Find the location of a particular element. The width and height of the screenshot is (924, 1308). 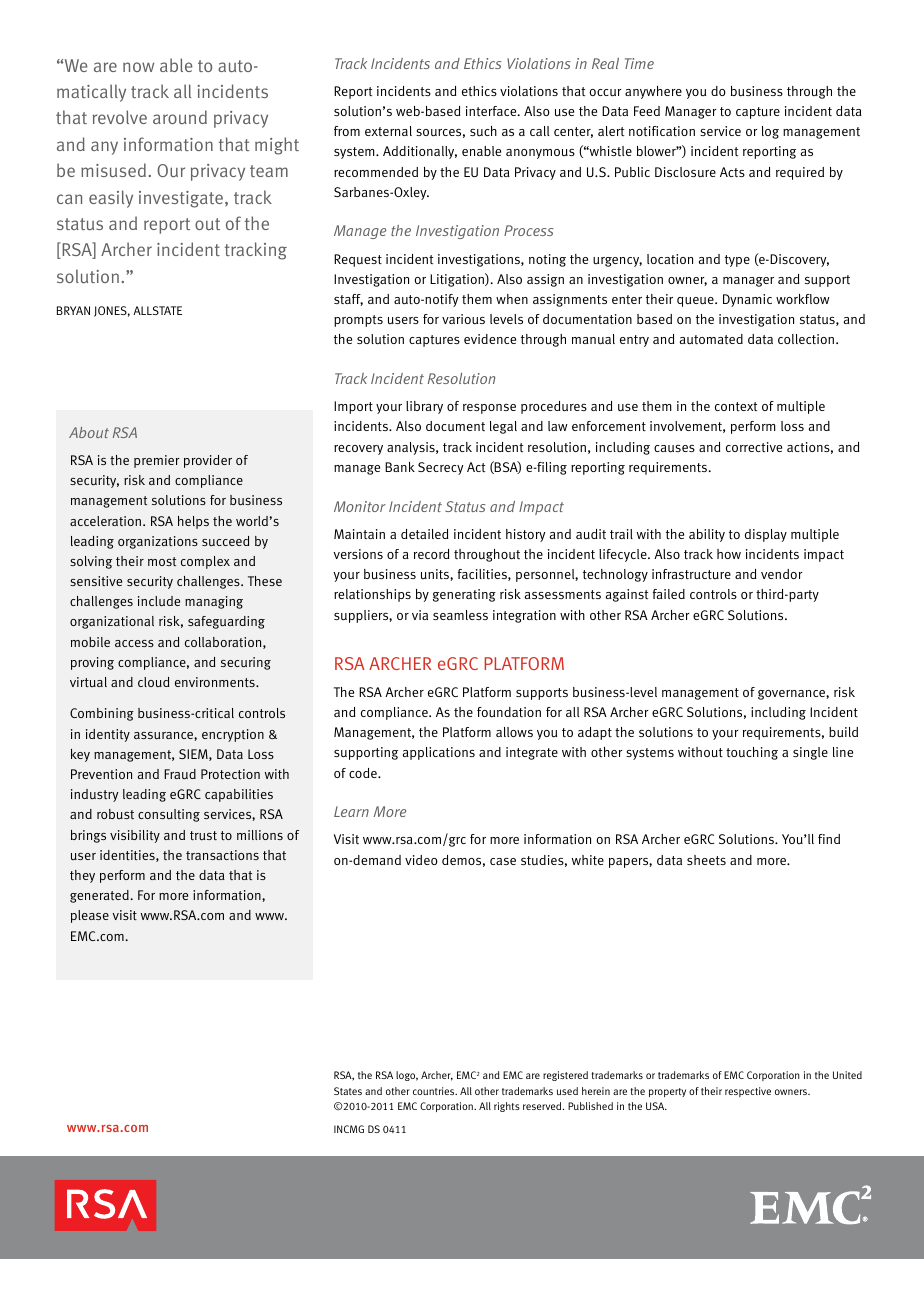

premier is located at coordinates (156, 461).
